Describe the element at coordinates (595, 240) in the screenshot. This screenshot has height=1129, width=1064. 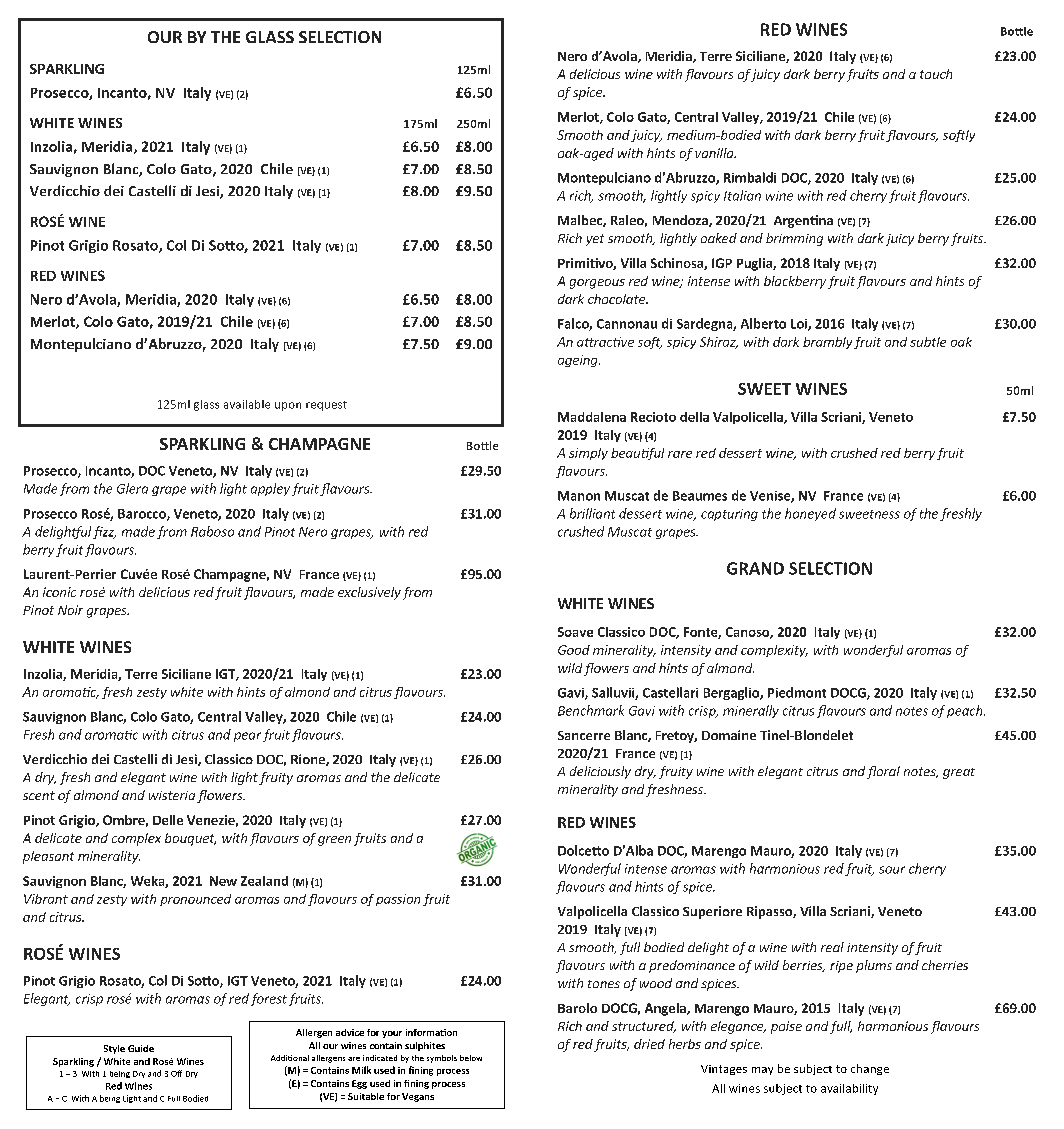
I see `yet` at that location.
